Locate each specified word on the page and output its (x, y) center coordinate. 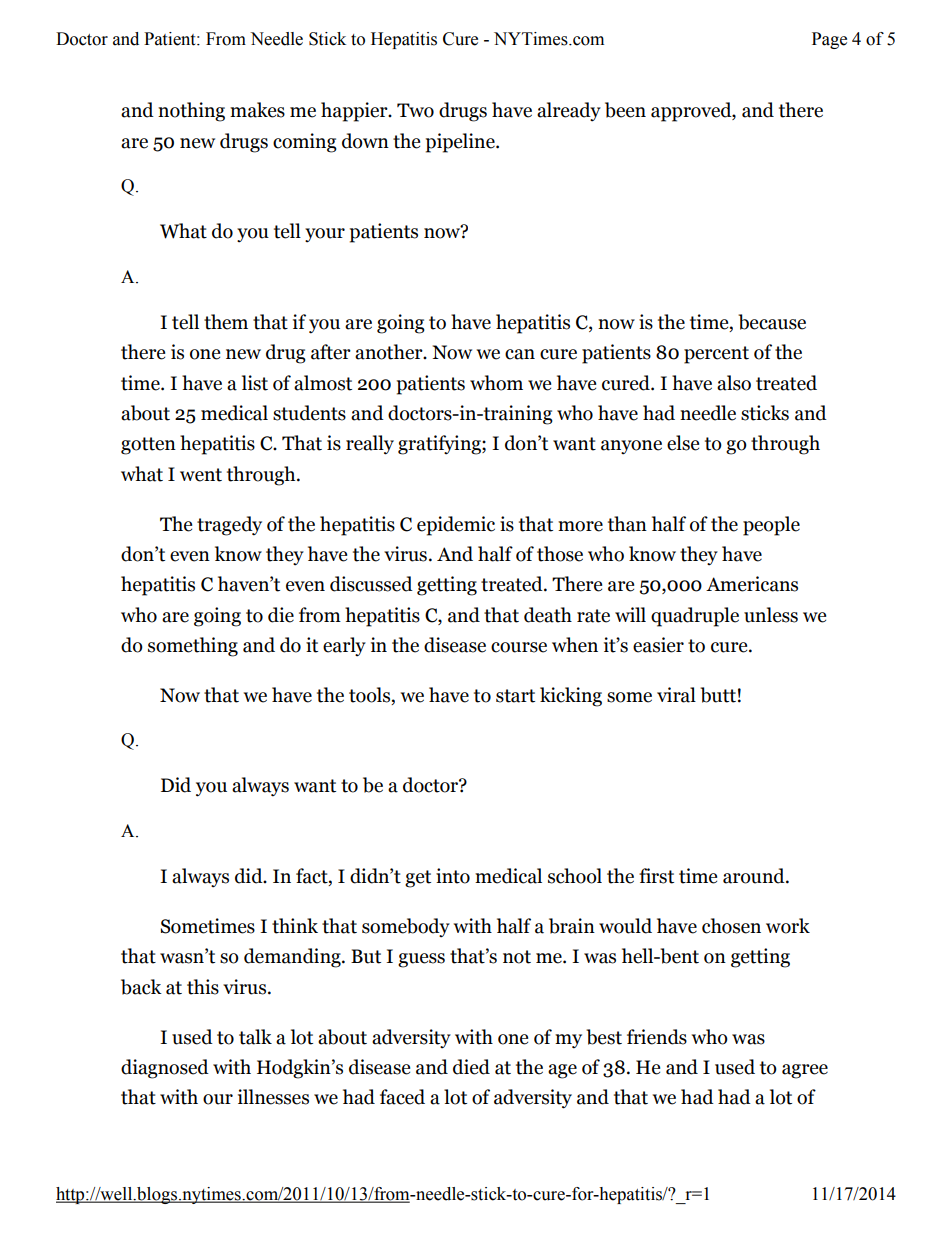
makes (257, 110)
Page (829, 40)
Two (415, 110)
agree (805, 1071)
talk (255, 1037)
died (471, 1067)
